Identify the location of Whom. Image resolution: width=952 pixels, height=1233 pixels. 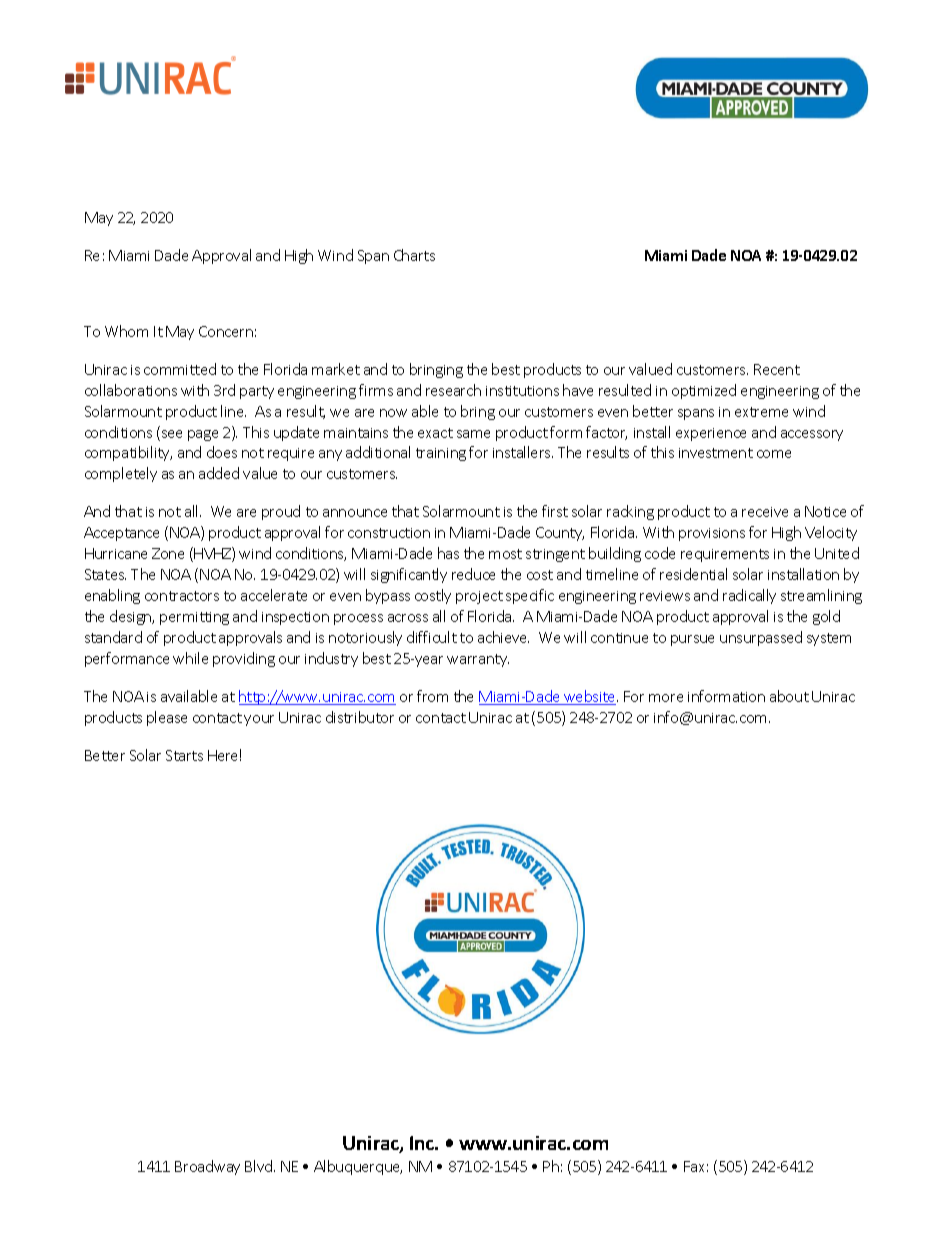
(126, 331).
